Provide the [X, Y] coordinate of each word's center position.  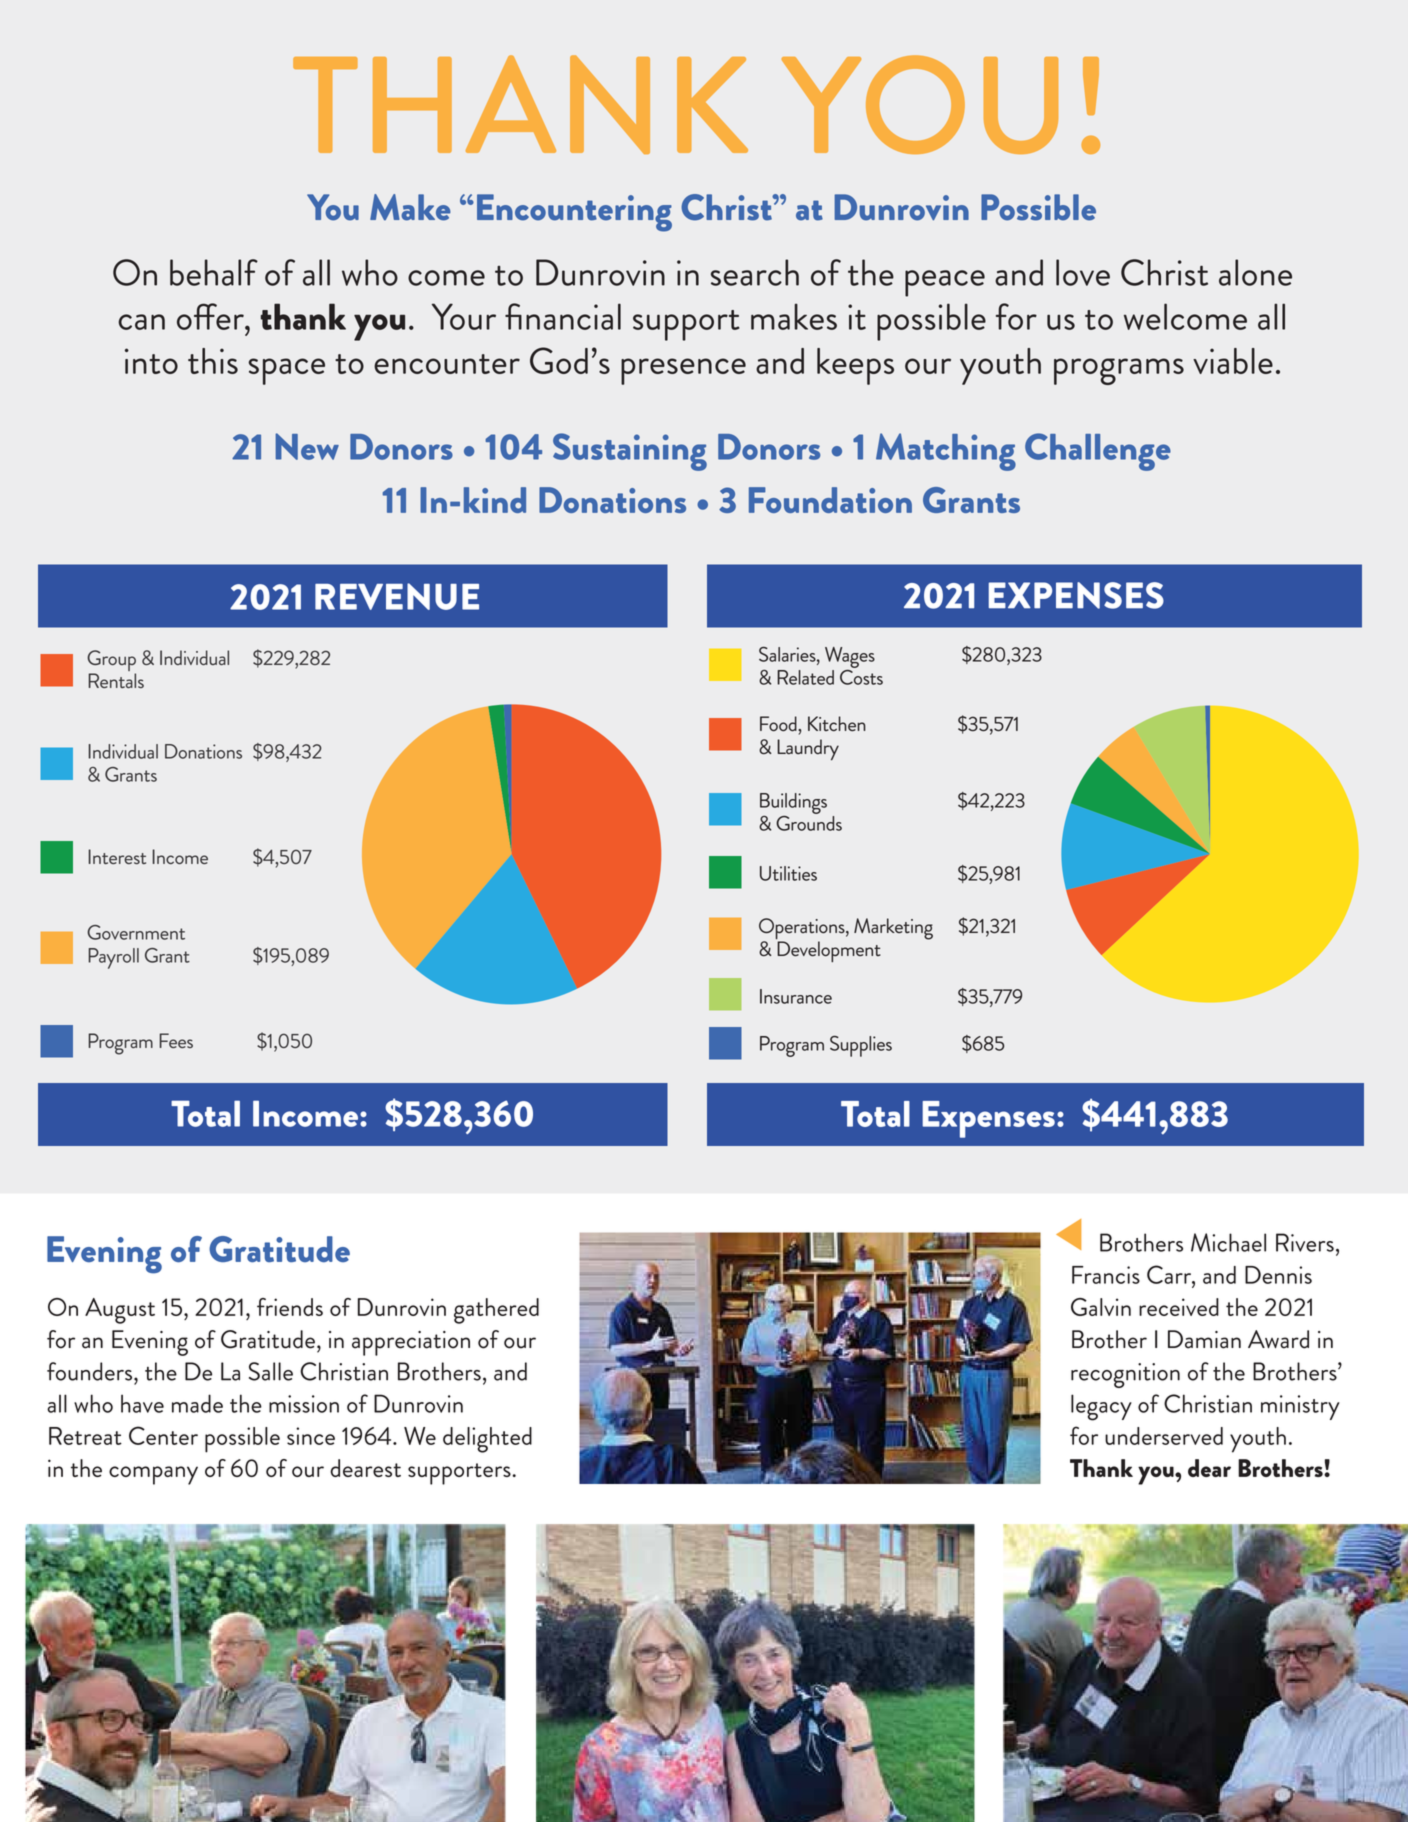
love [1083, 272]
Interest [117, 856]
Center [163, 1435]
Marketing [893, 929]
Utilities [788, 873]
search [755, 272]
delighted [487, 1440]
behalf [214, 272]
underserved [1164, 1436]
